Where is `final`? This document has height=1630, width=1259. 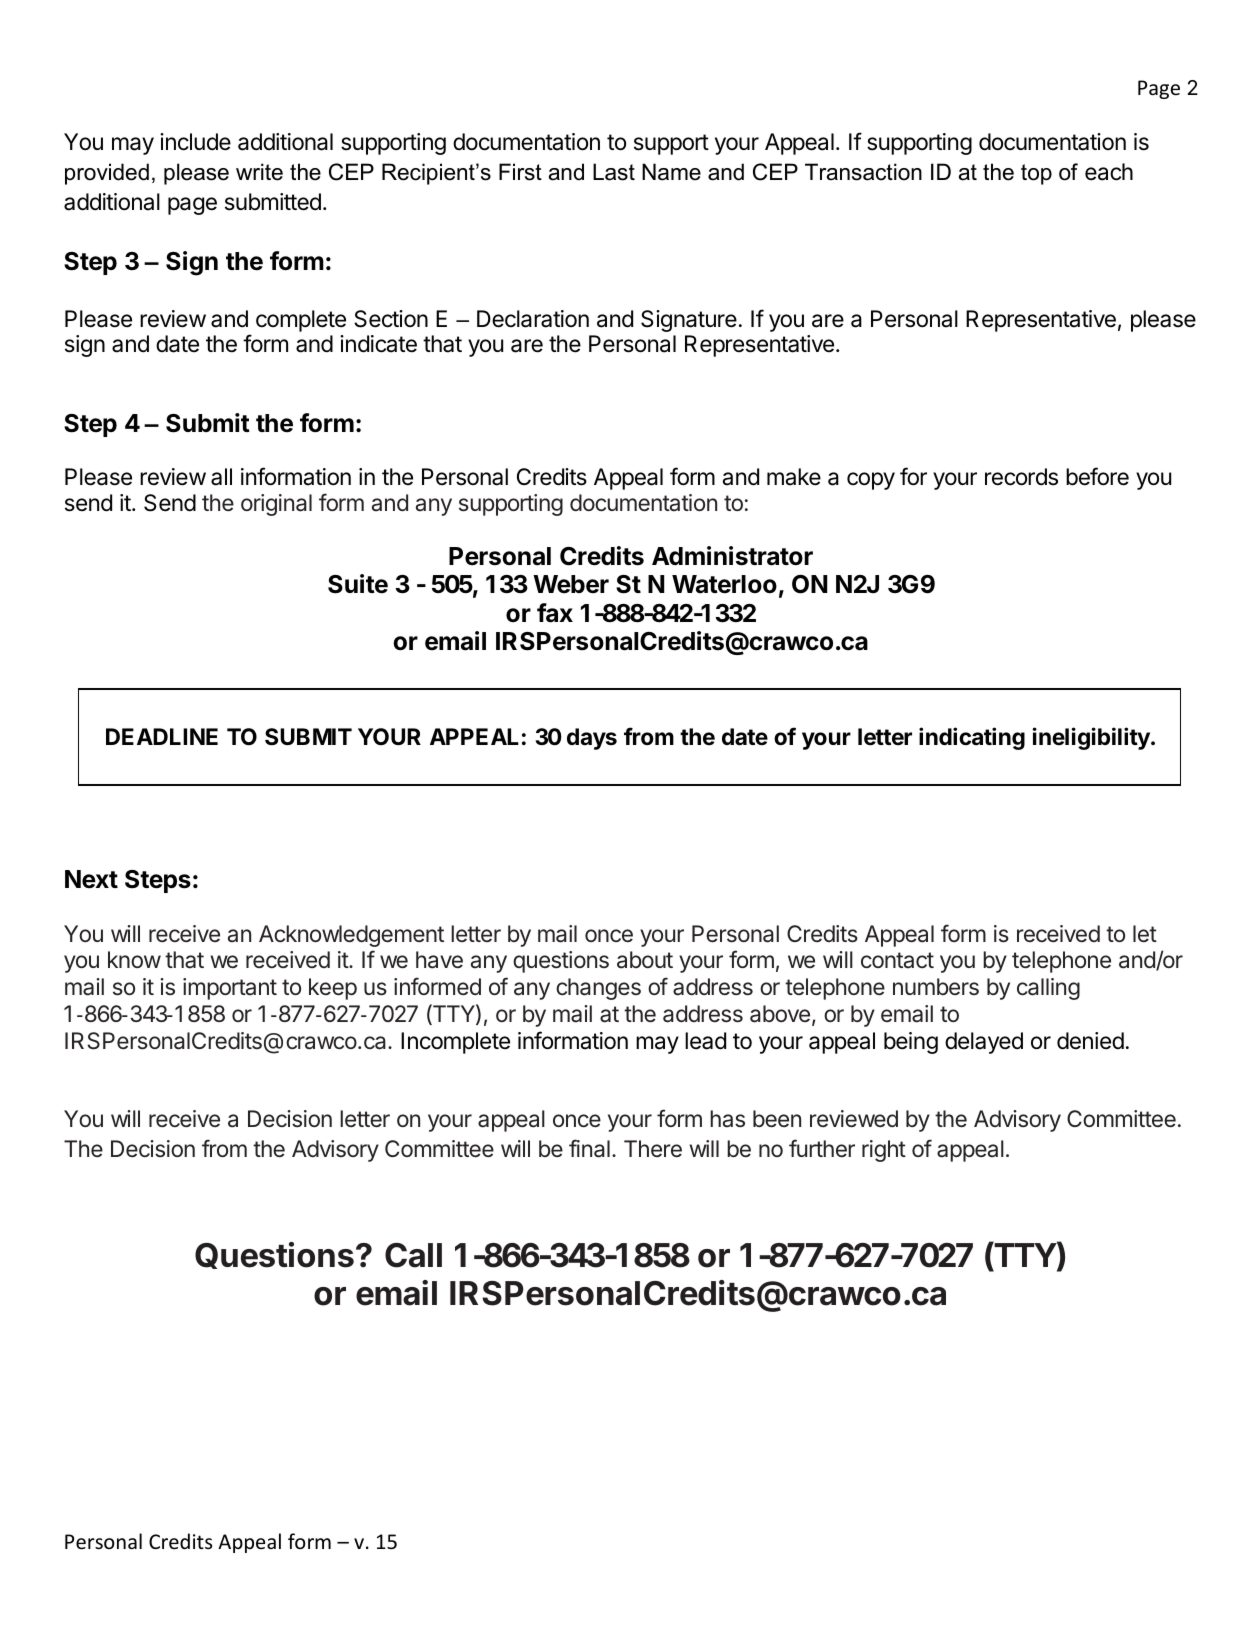 final is located at coordinates (589, 1148).
